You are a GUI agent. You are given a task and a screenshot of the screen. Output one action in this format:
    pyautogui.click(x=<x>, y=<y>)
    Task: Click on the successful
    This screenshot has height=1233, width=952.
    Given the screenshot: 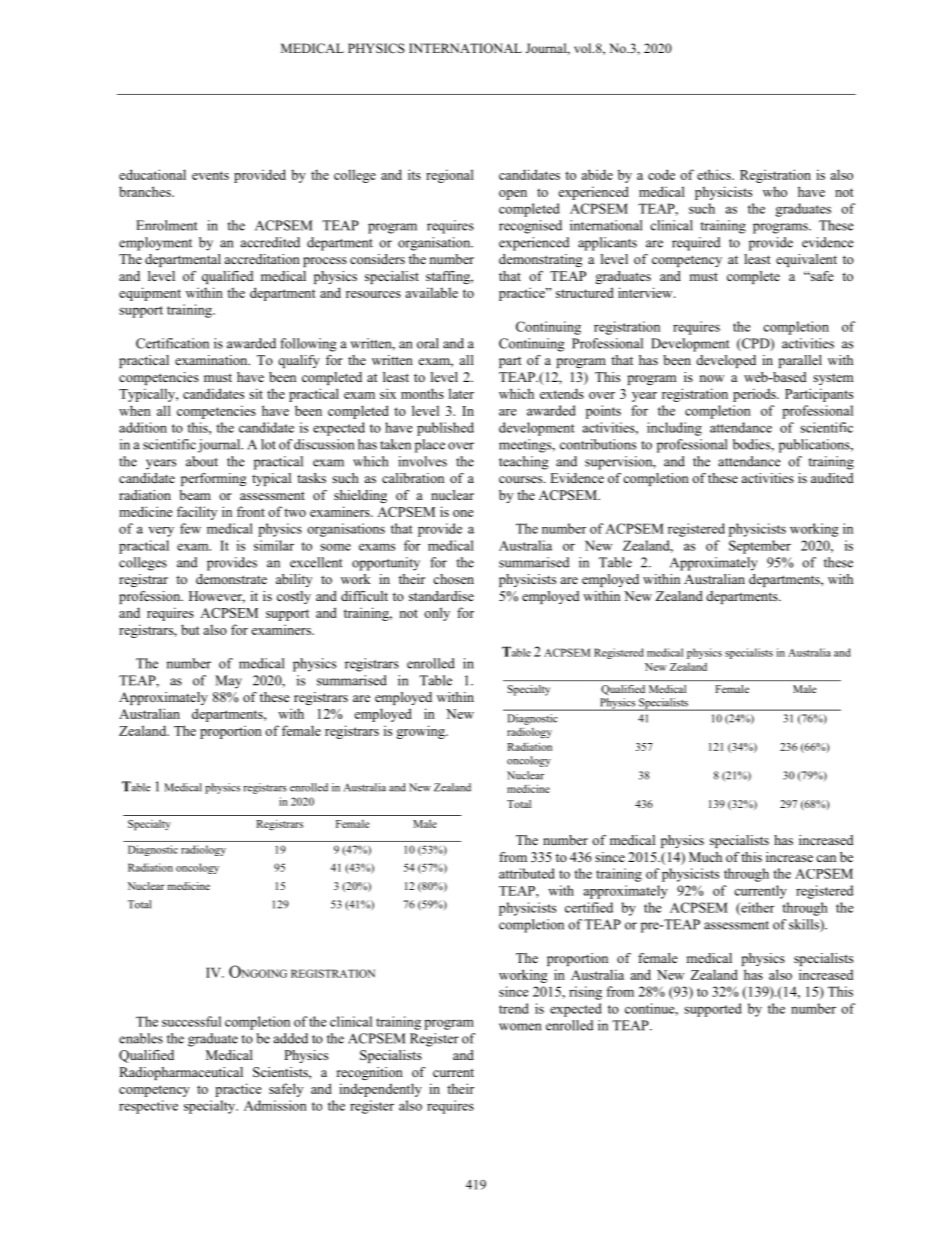 What is the action you would take?
    pyautogui.click(x=191, y=1021)
